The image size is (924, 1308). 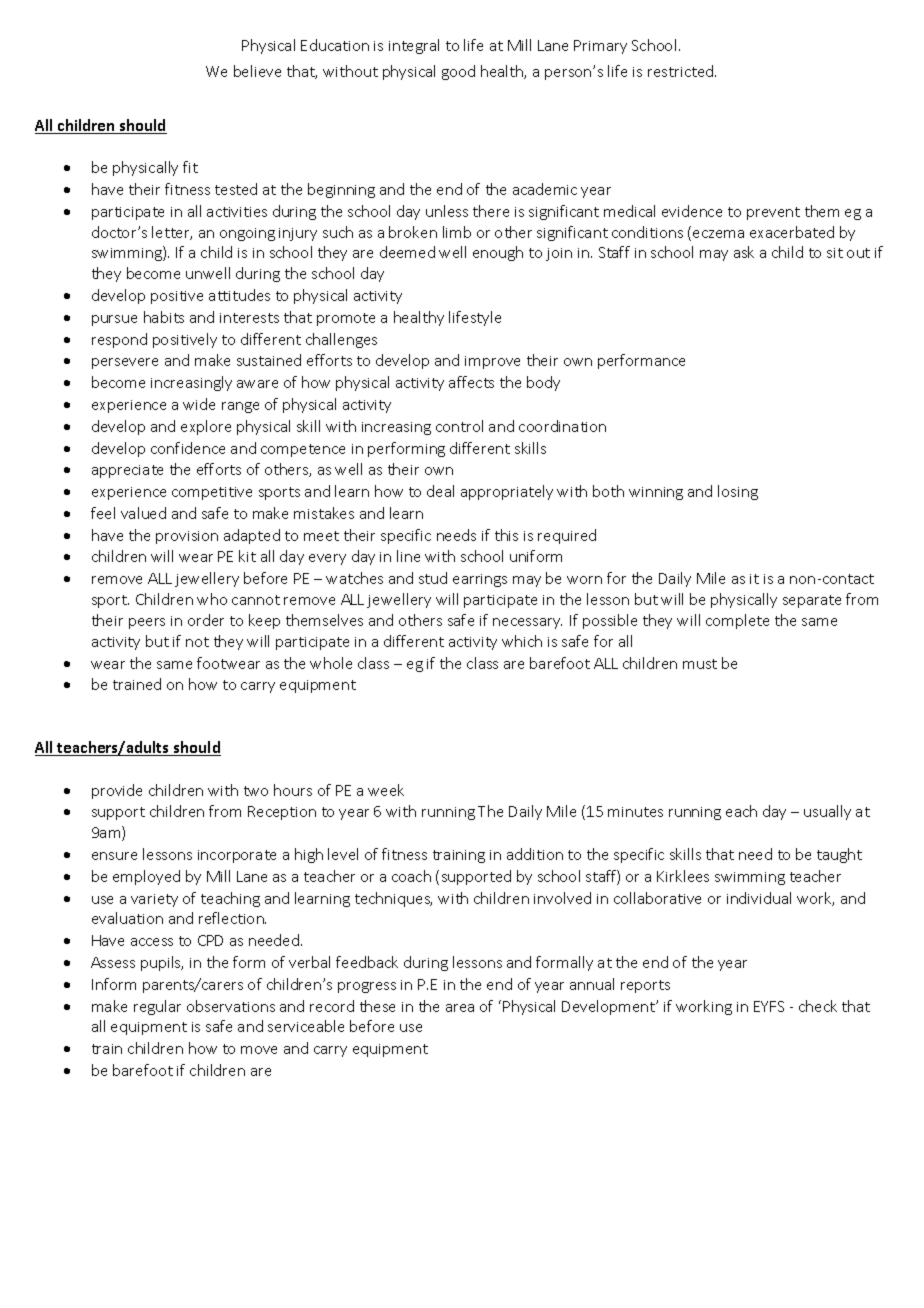 What do you see at coordinates (682, 71) in the screenshot?
I see `restricted` at bounding box center [682, 71].
